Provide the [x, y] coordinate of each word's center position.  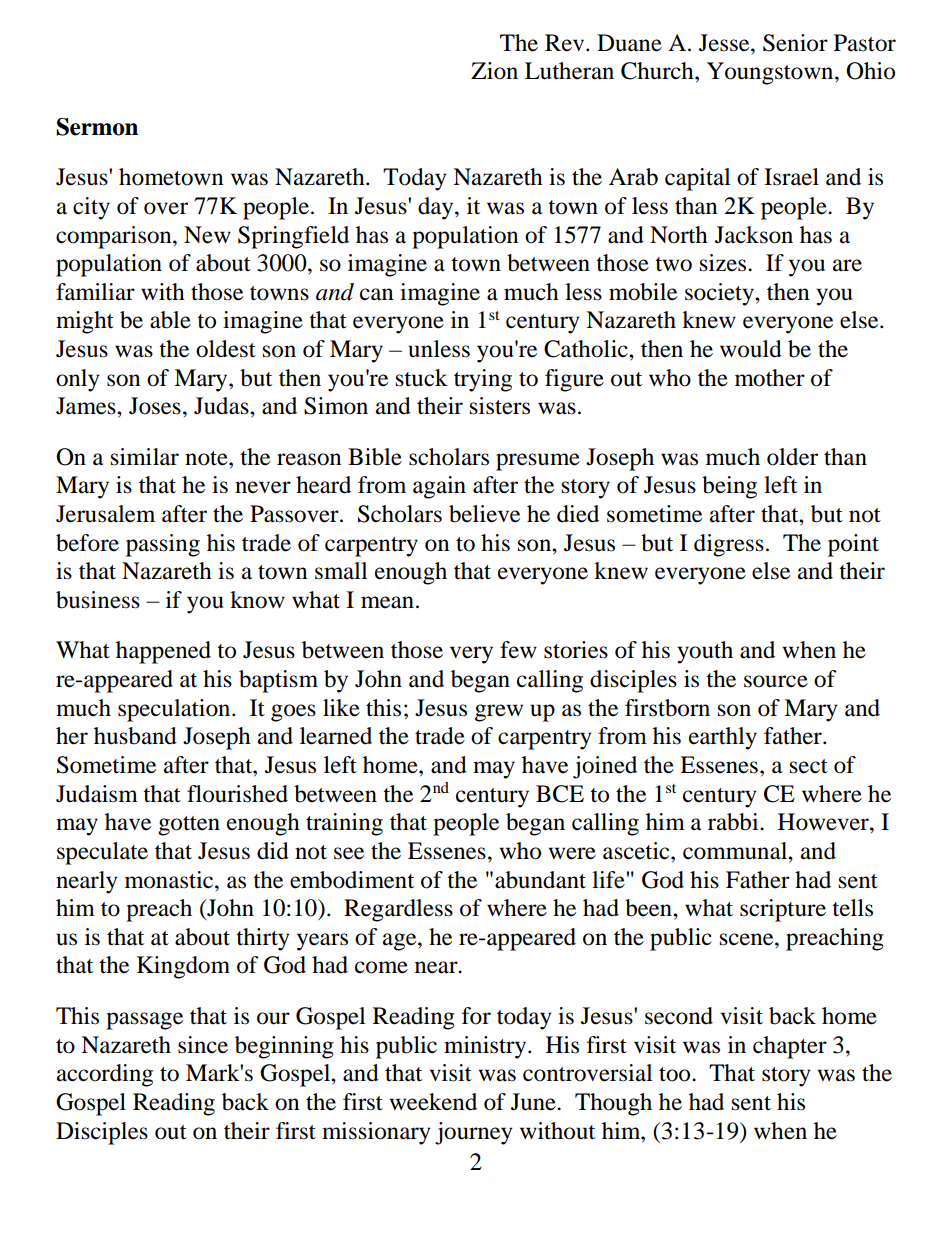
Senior [795, 43]
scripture [783, 910]
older [792, 457]
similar [145, 457]
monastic [170, 880]
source [776, 681]
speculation [175, 710]
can [377, 294]
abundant [540, 880]
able [170, 320]
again [439, 487]
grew [499, 713]
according [105, 1075]
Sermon [97, 127]
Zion [494, 71]
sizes [724, 263]
